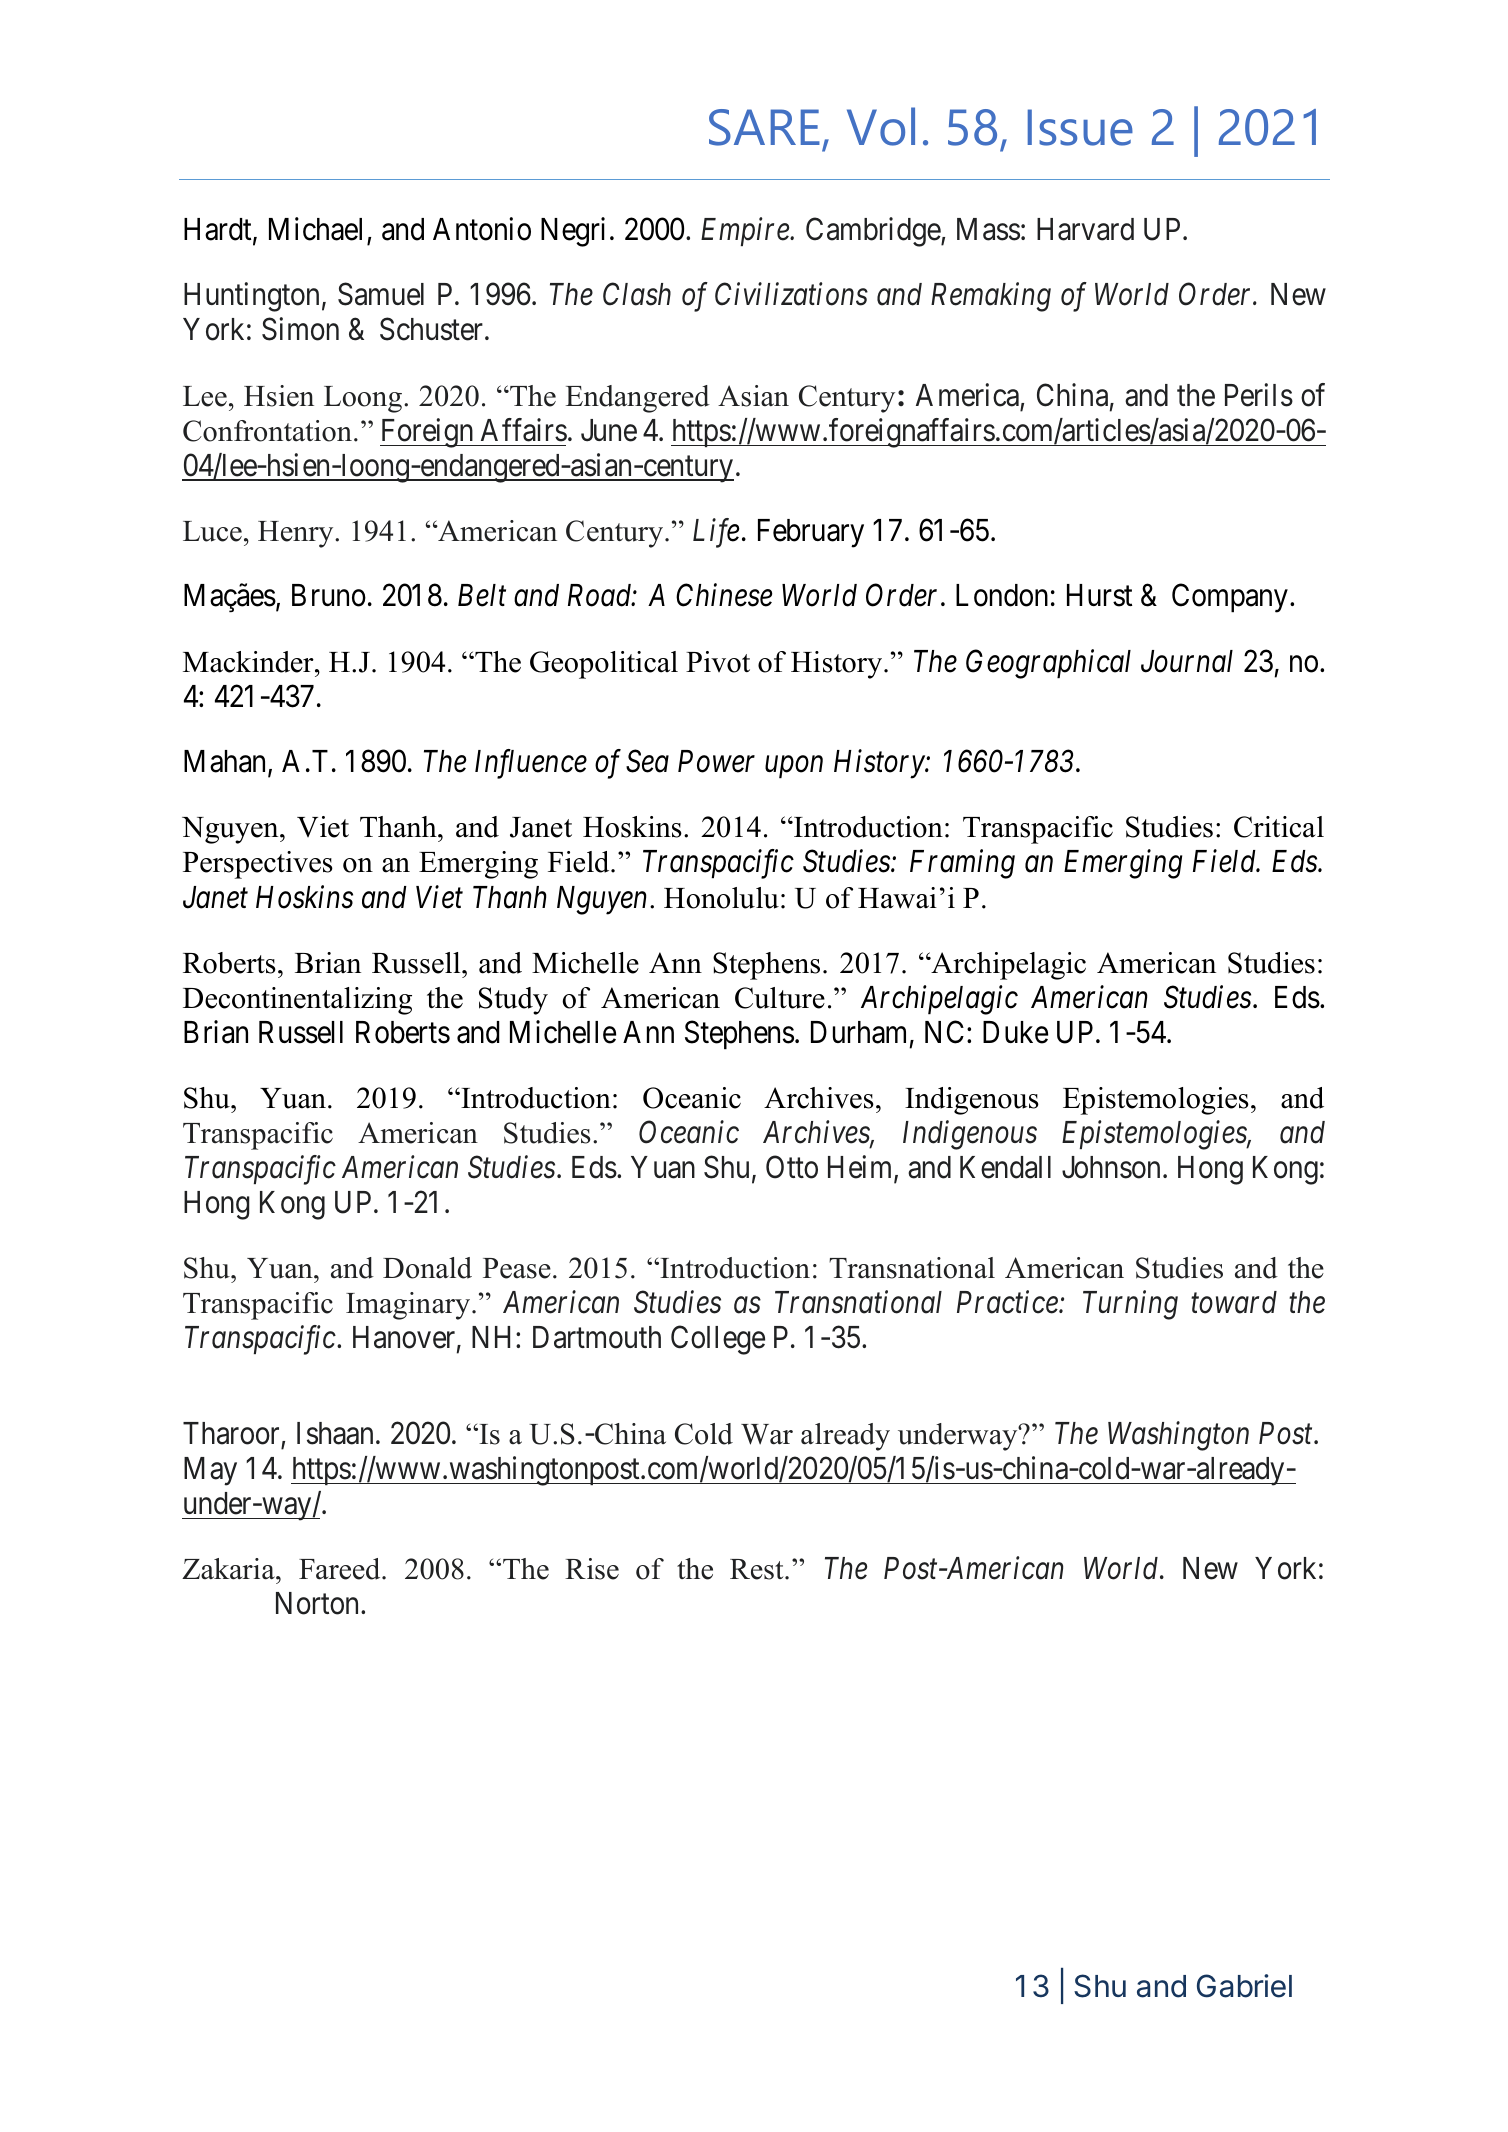 The width and height of the screenshot is (1508, 2132). What do you see at coordinates (1085, 229) in the screenshot?
I see `Harvard` at bounding box center [1085, 229].
